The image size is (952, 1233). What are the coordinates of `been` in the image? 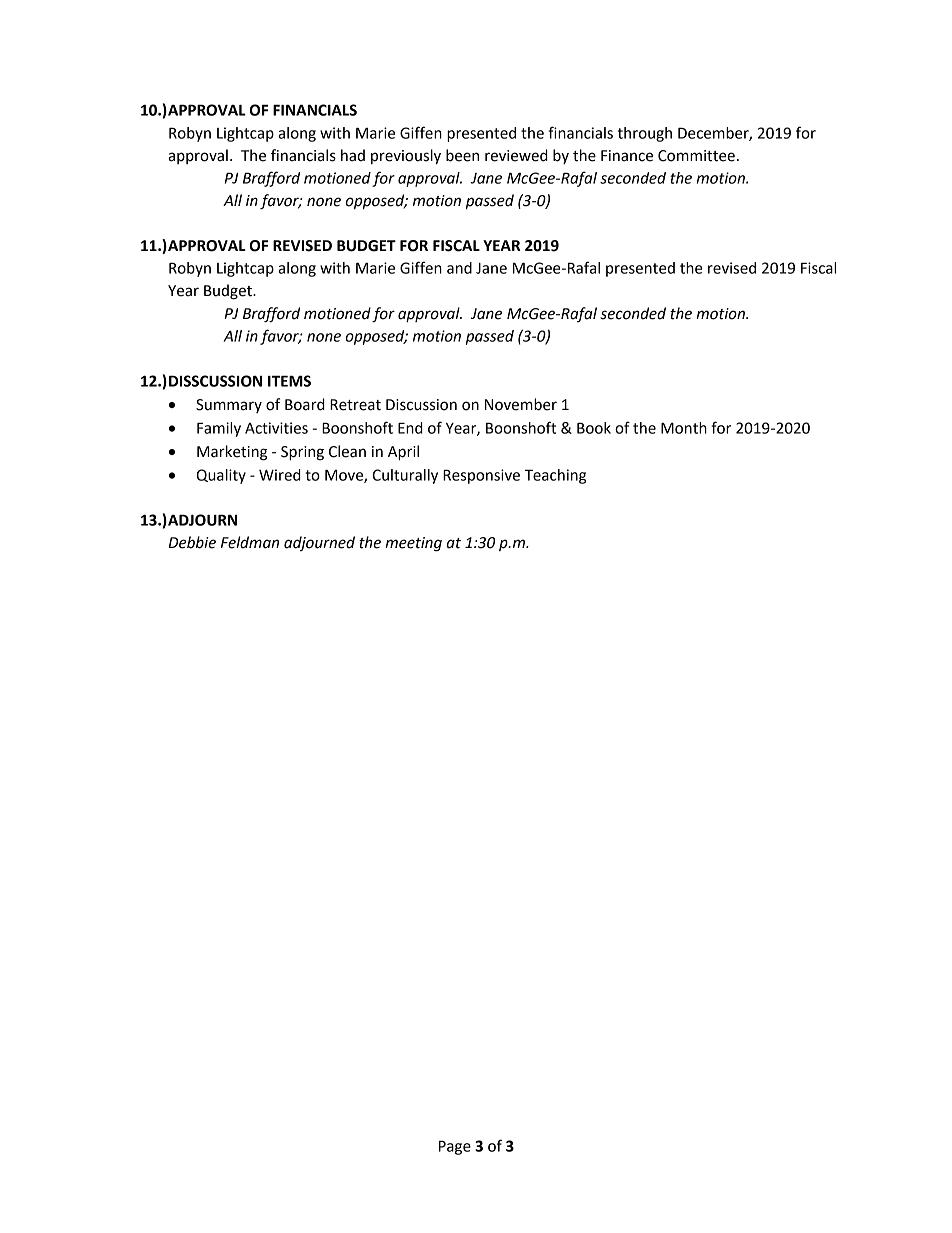 It's located at (462, 155).
